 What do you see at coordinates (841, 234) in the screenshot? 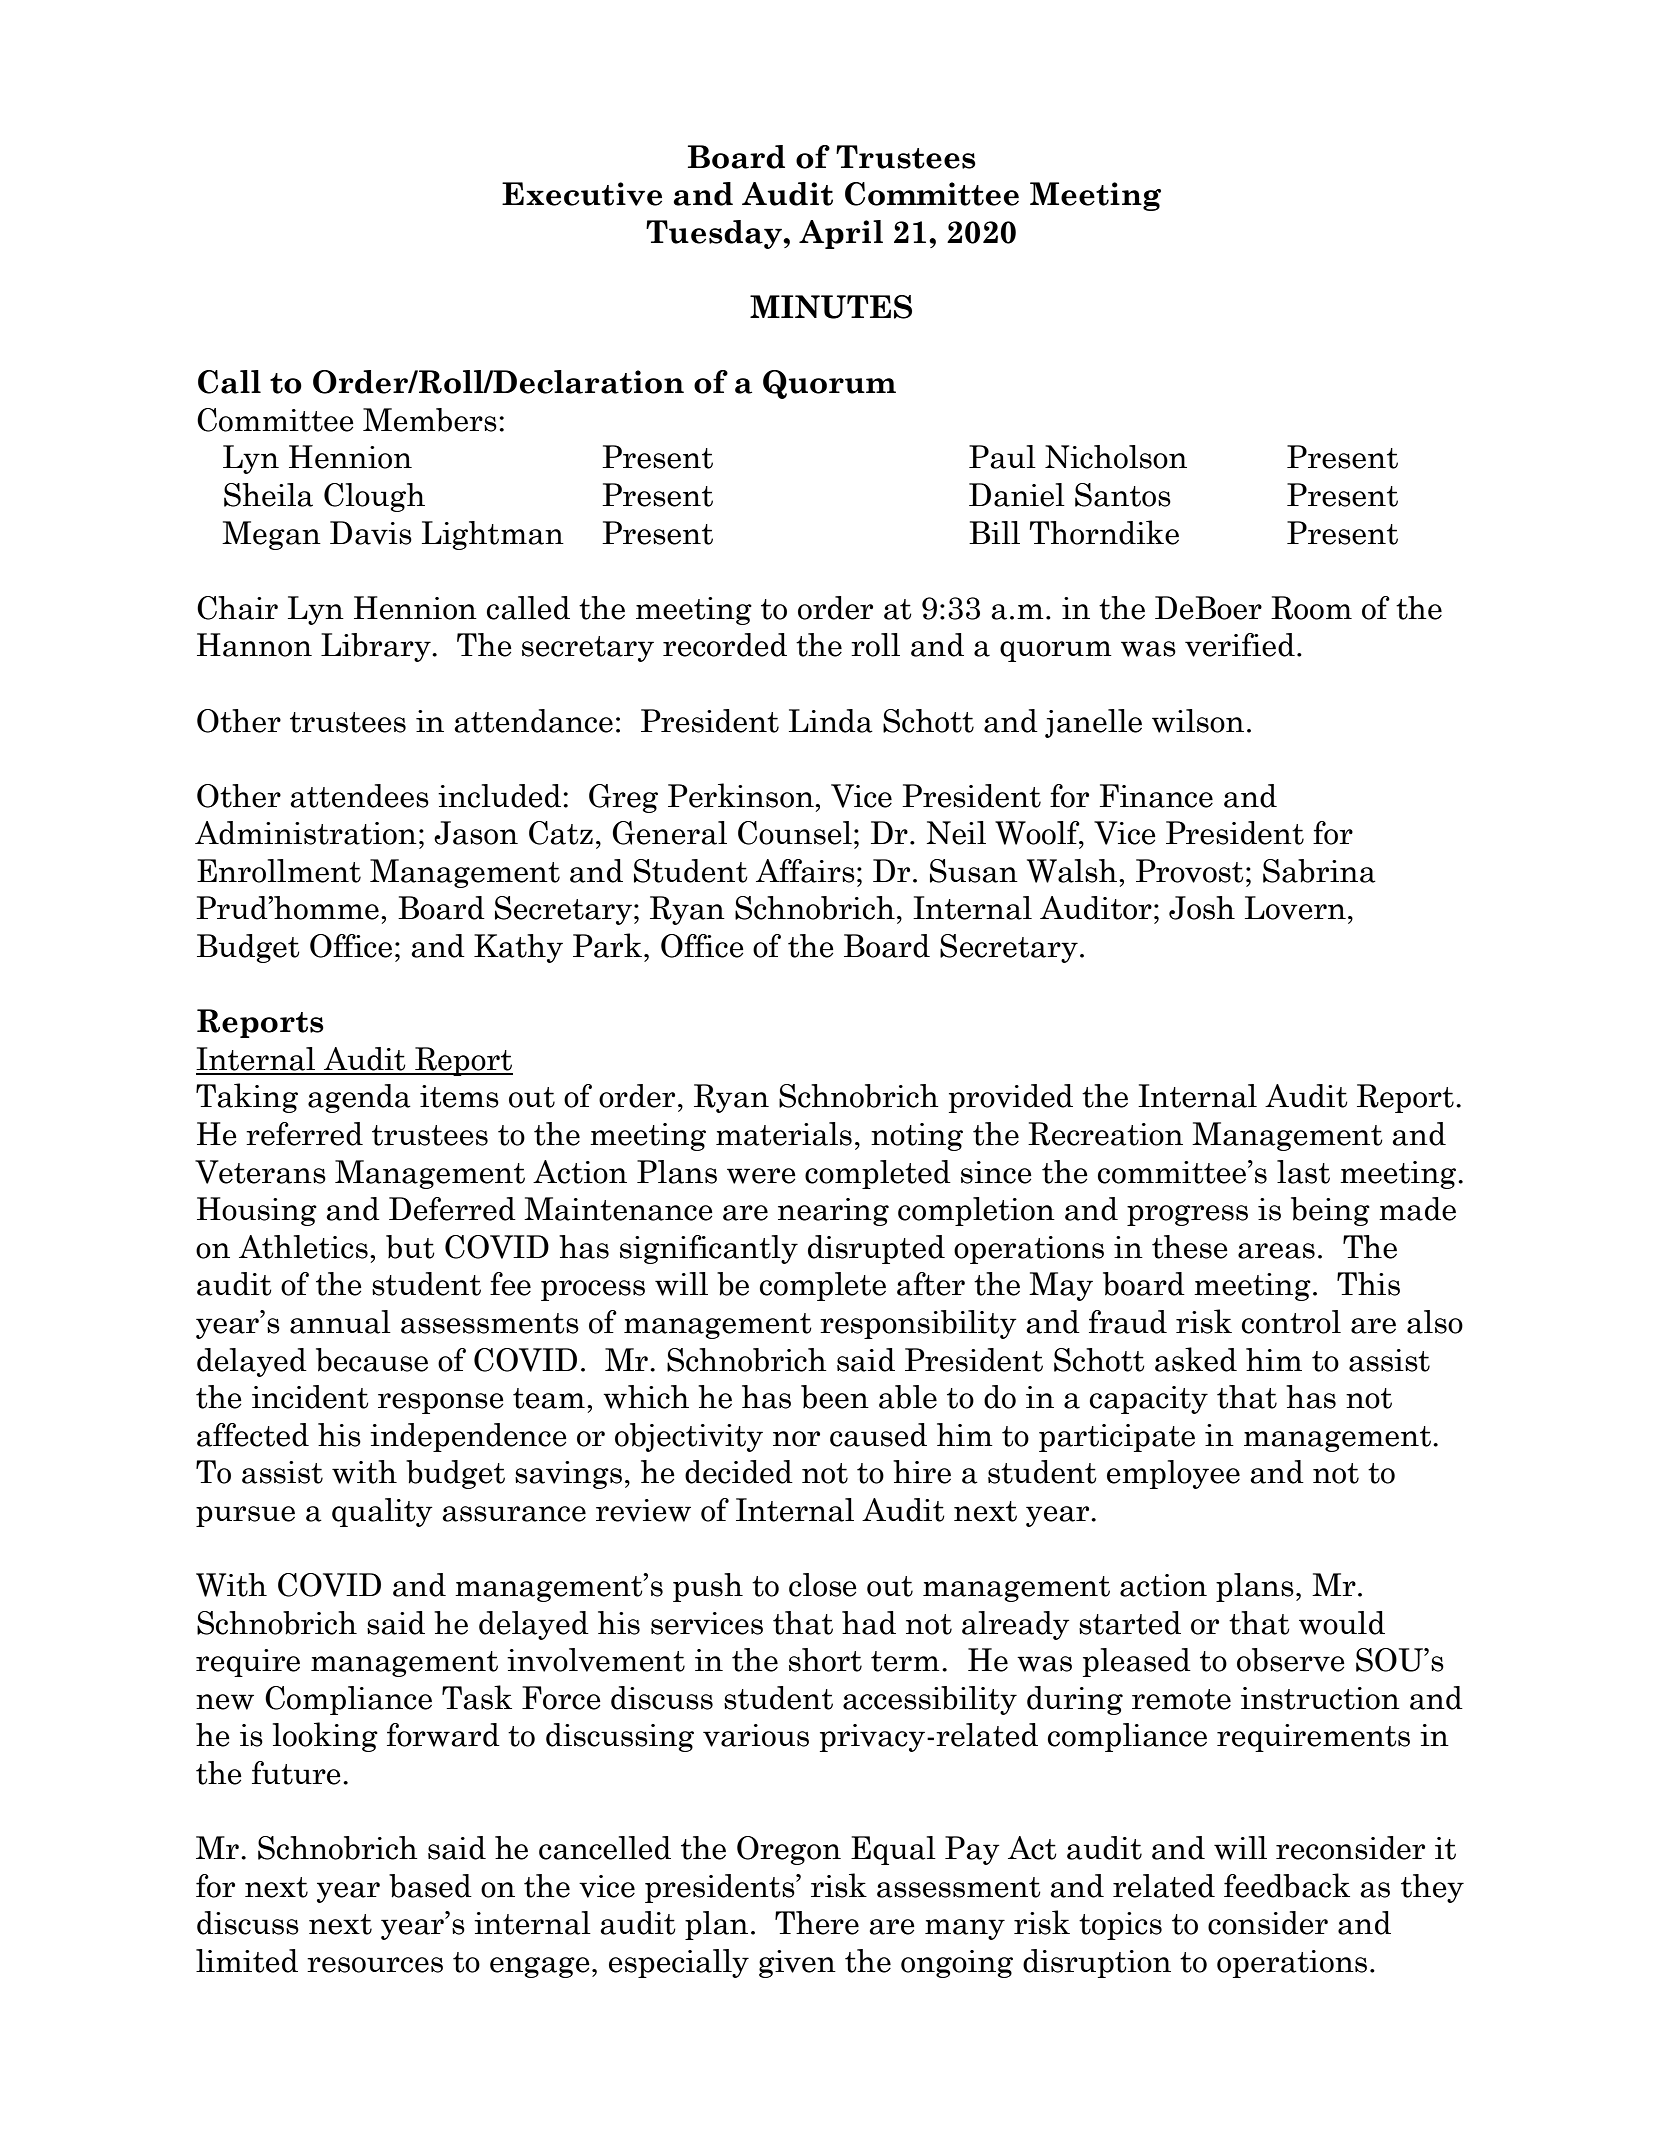
I see `April` at bounding box center [841, 234].
